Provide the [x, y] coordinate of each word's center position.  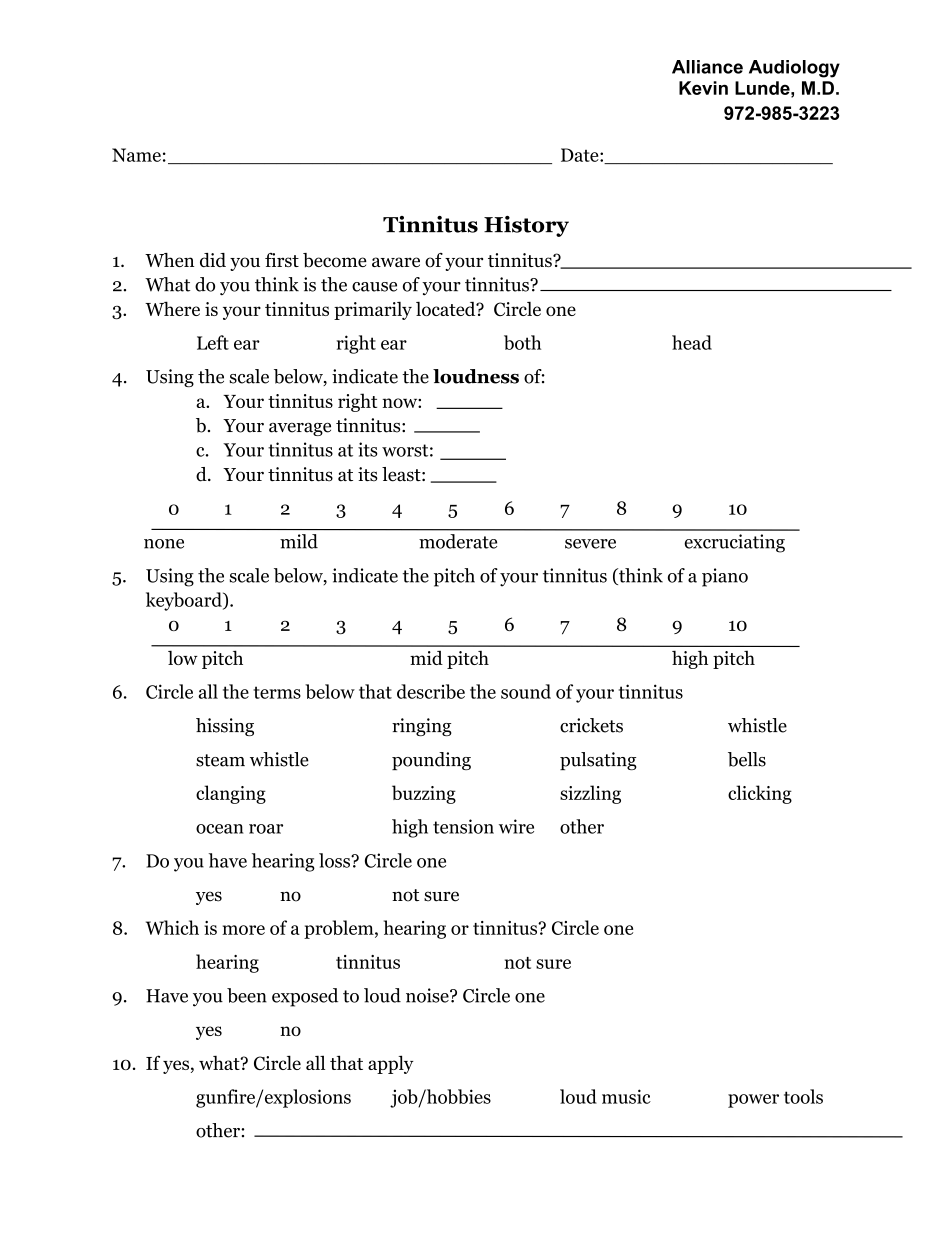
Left [213, 342]
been [247, 995]
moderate [458, 541]
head [692, 342]
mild [299, 541]
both [522, 342]
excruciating [734, 543]
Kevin [703, 88]
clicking [760, 794]
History [526, 226]
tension [463, 826]
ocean [220, 829]
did [213, 260]
